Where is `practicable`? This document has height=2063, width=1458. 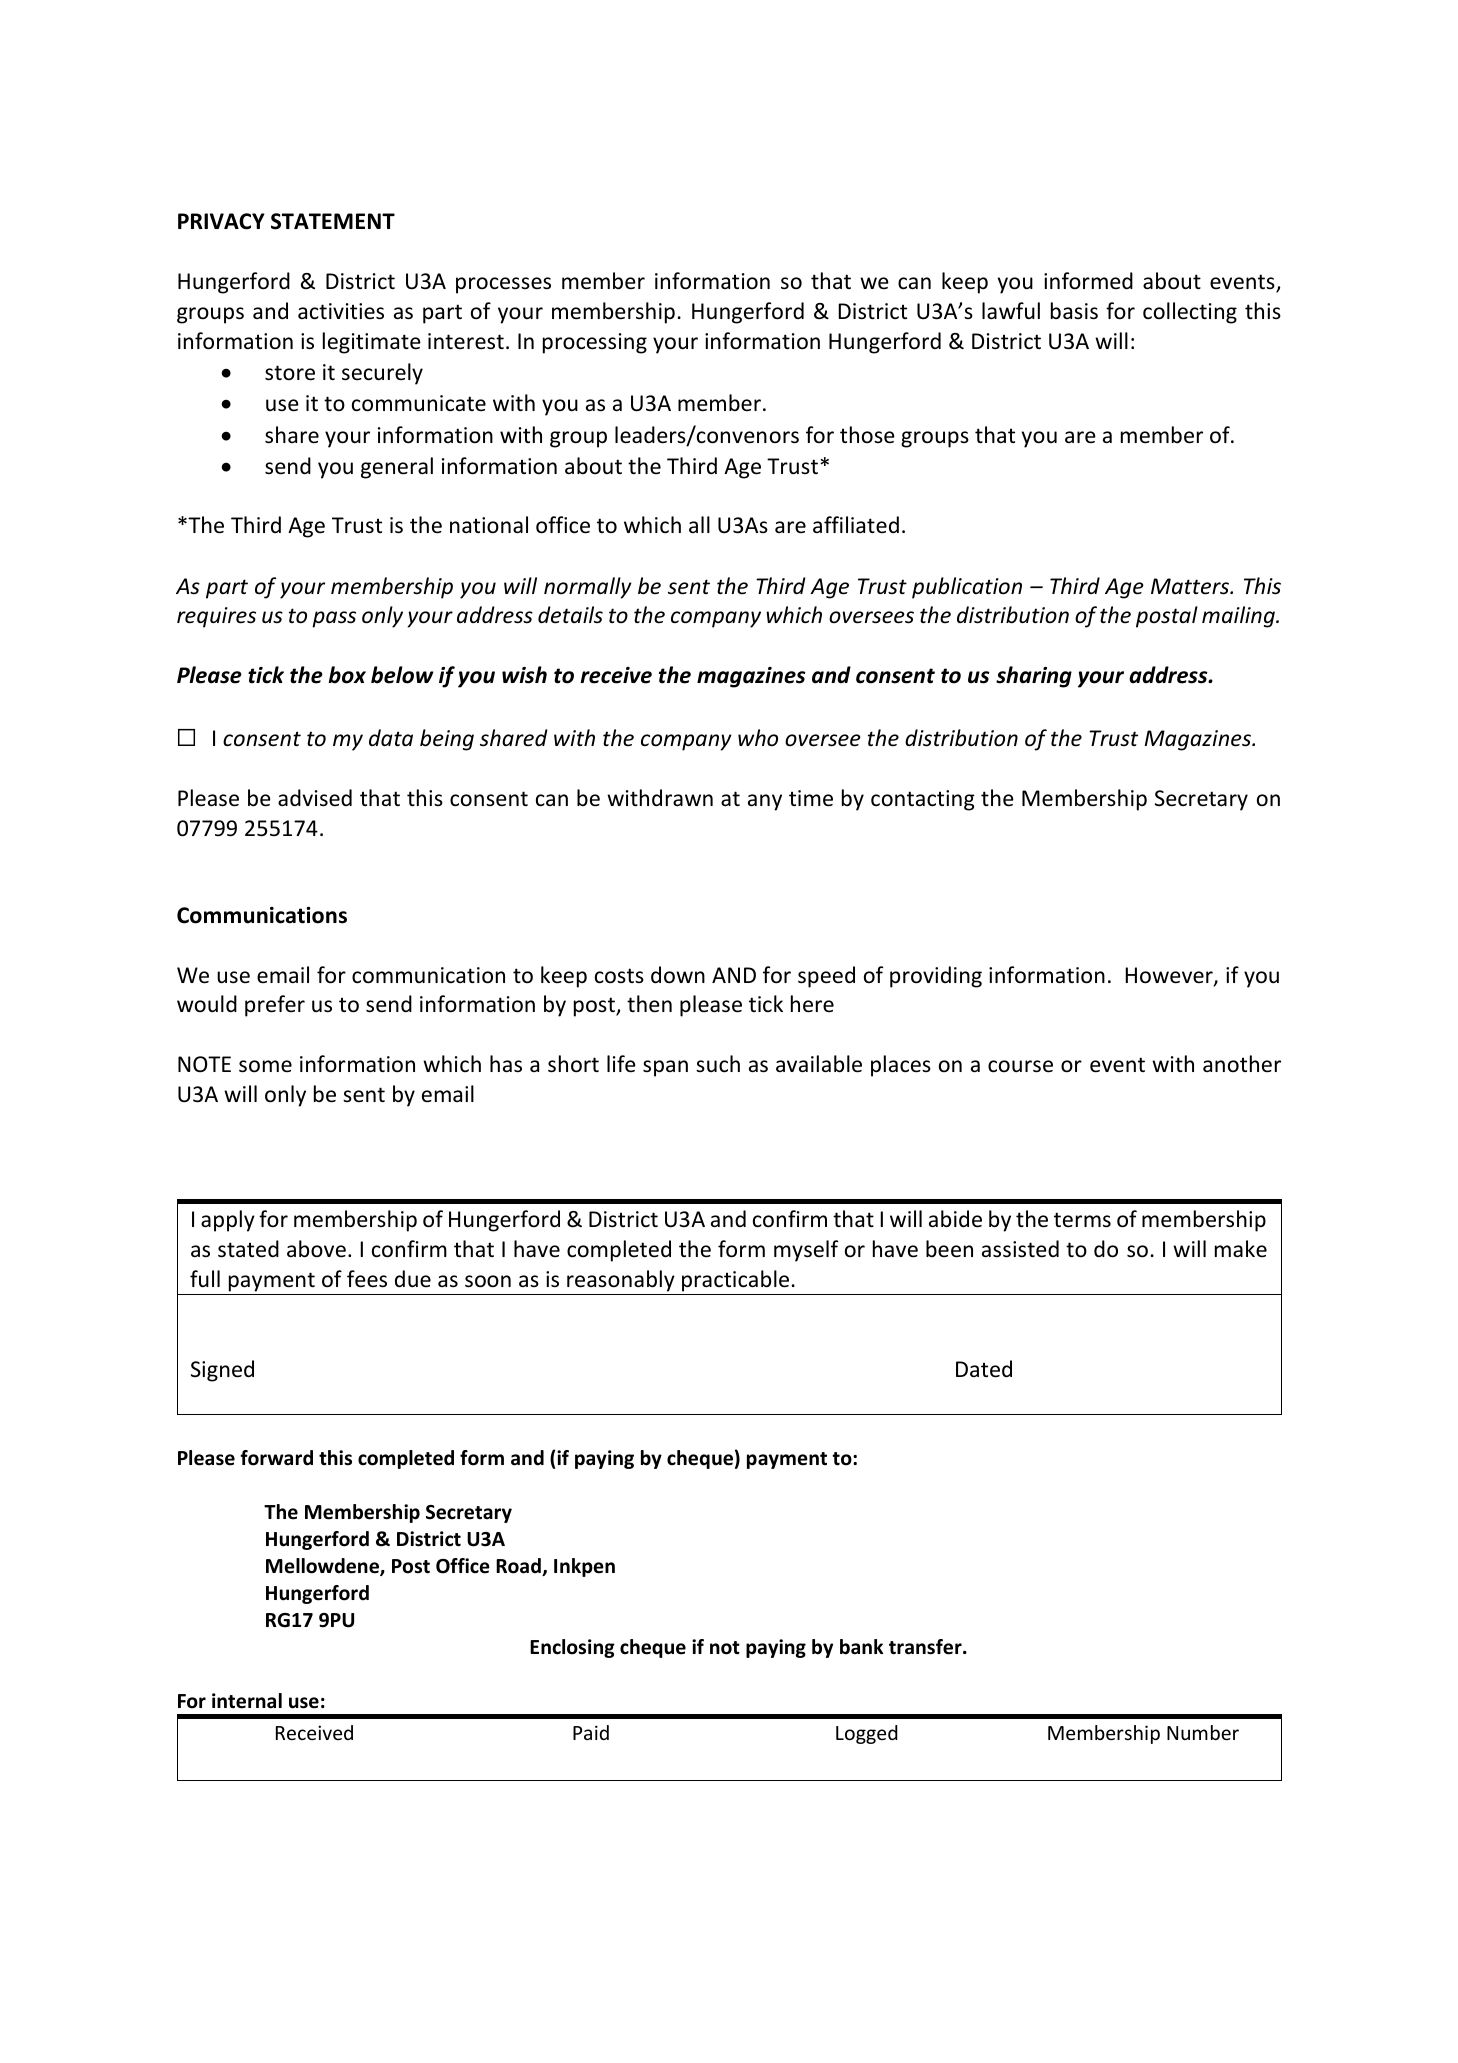
practicable is located at coordinates (735, 1281).
